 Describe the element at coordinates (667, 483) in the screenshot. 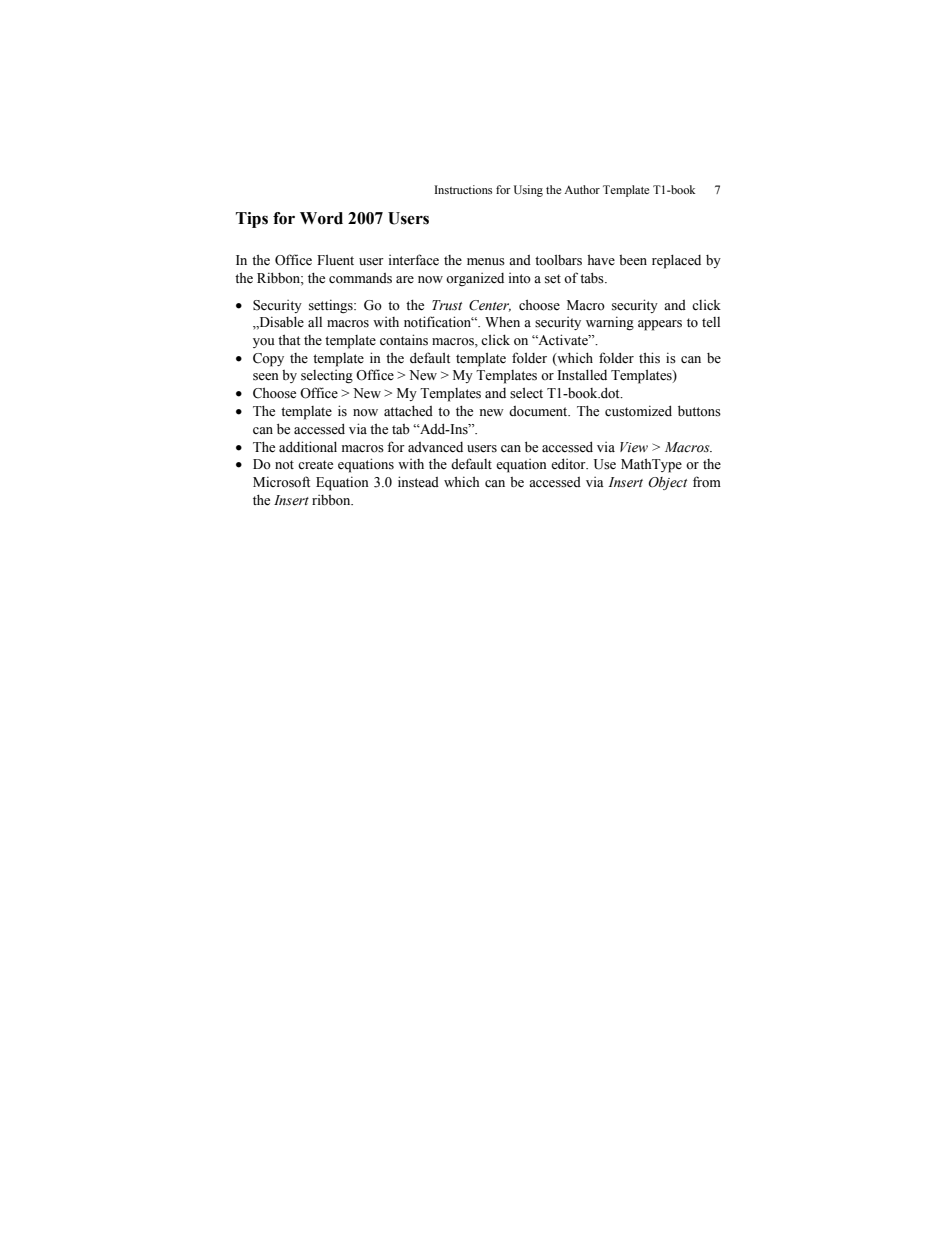

I see `Object` at that location.
